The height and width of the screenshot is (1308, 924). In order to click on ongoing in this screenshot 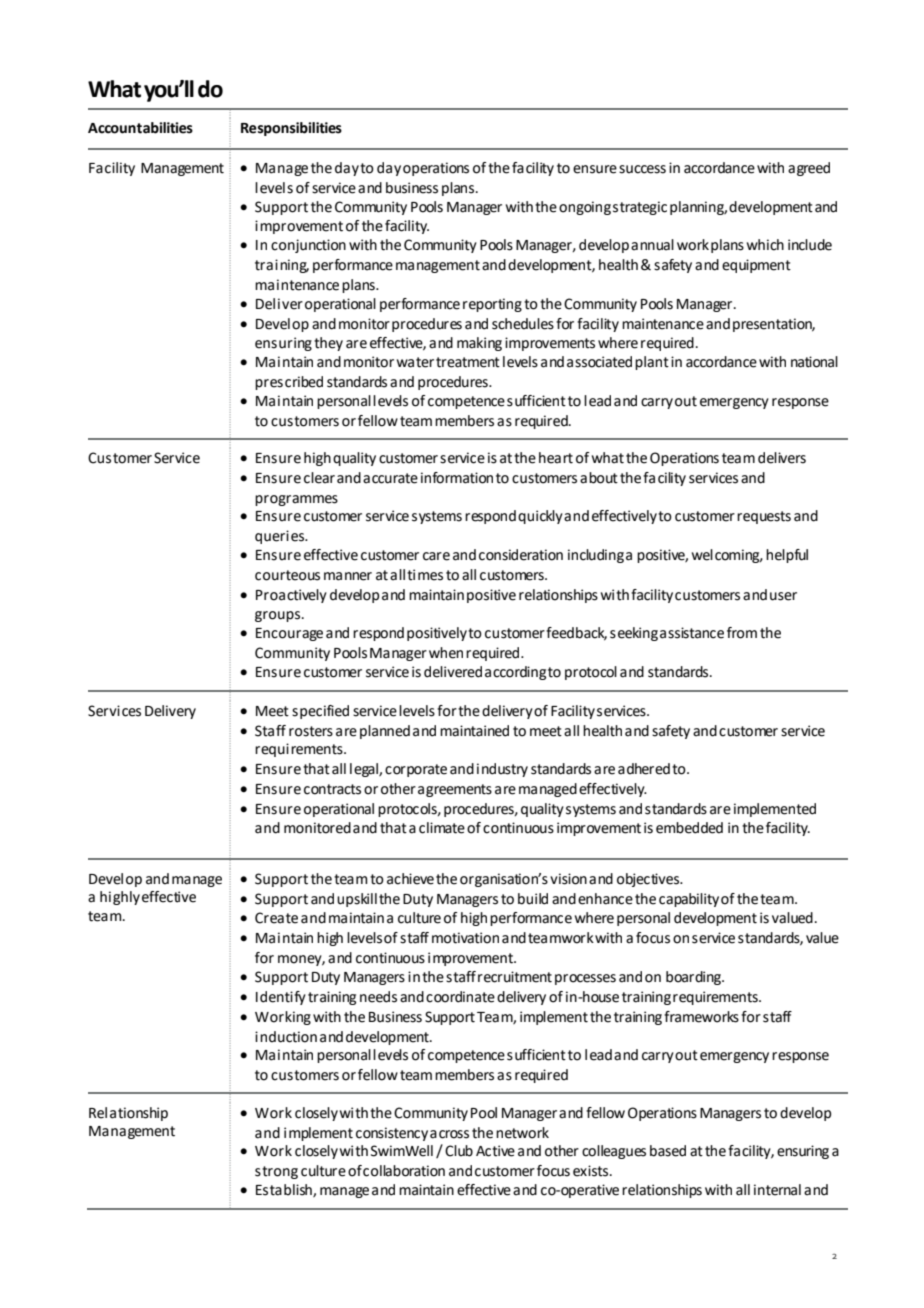, I will do `click(585, 208)`.
